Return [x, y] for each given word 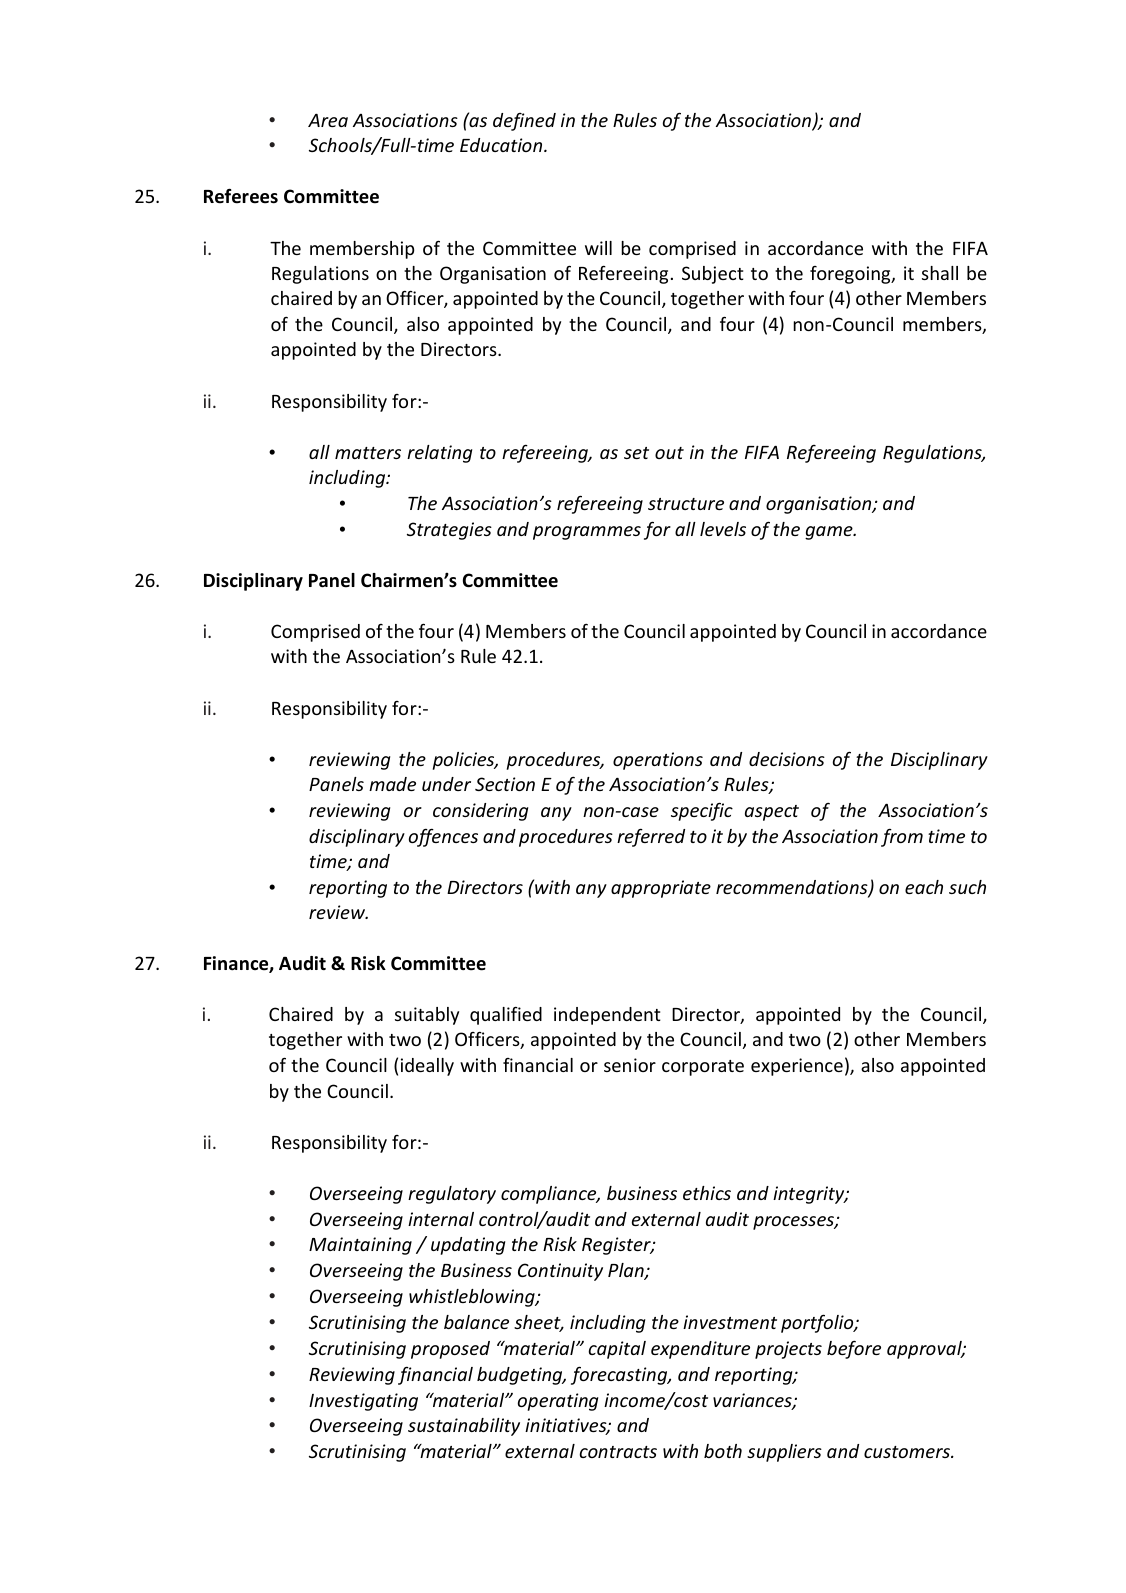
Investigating [363, 1402]
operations [658, 761]
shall [940, 273]
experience [797, 1067]
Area [328, 120]
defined [524, 122]
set [636, 453]
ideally [427, 1067]
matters [368, 453]
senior [630, 1065]
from [902, 837]
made [392, 784]
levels [723, 529]
